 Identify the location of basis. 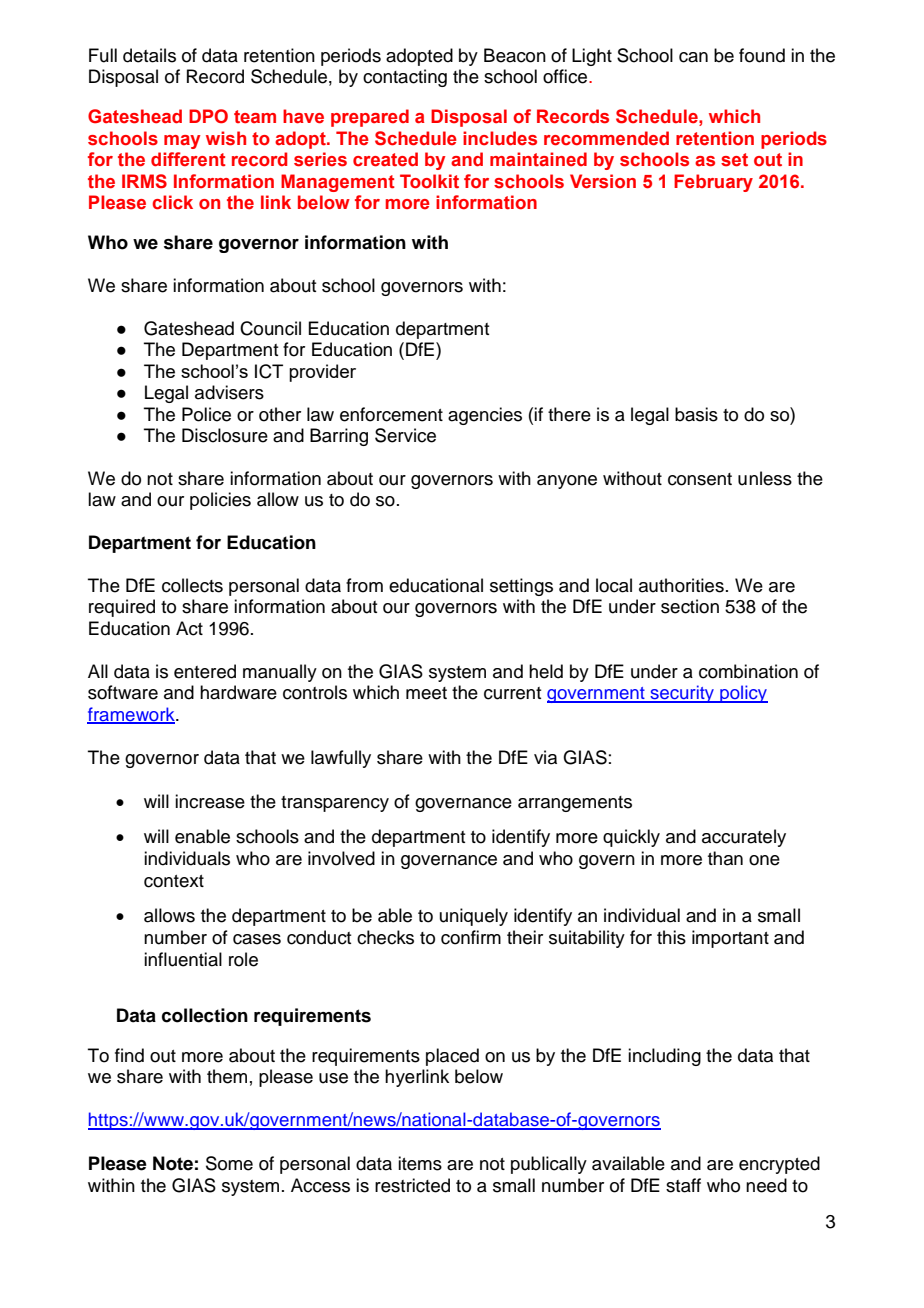
(696, 414).
